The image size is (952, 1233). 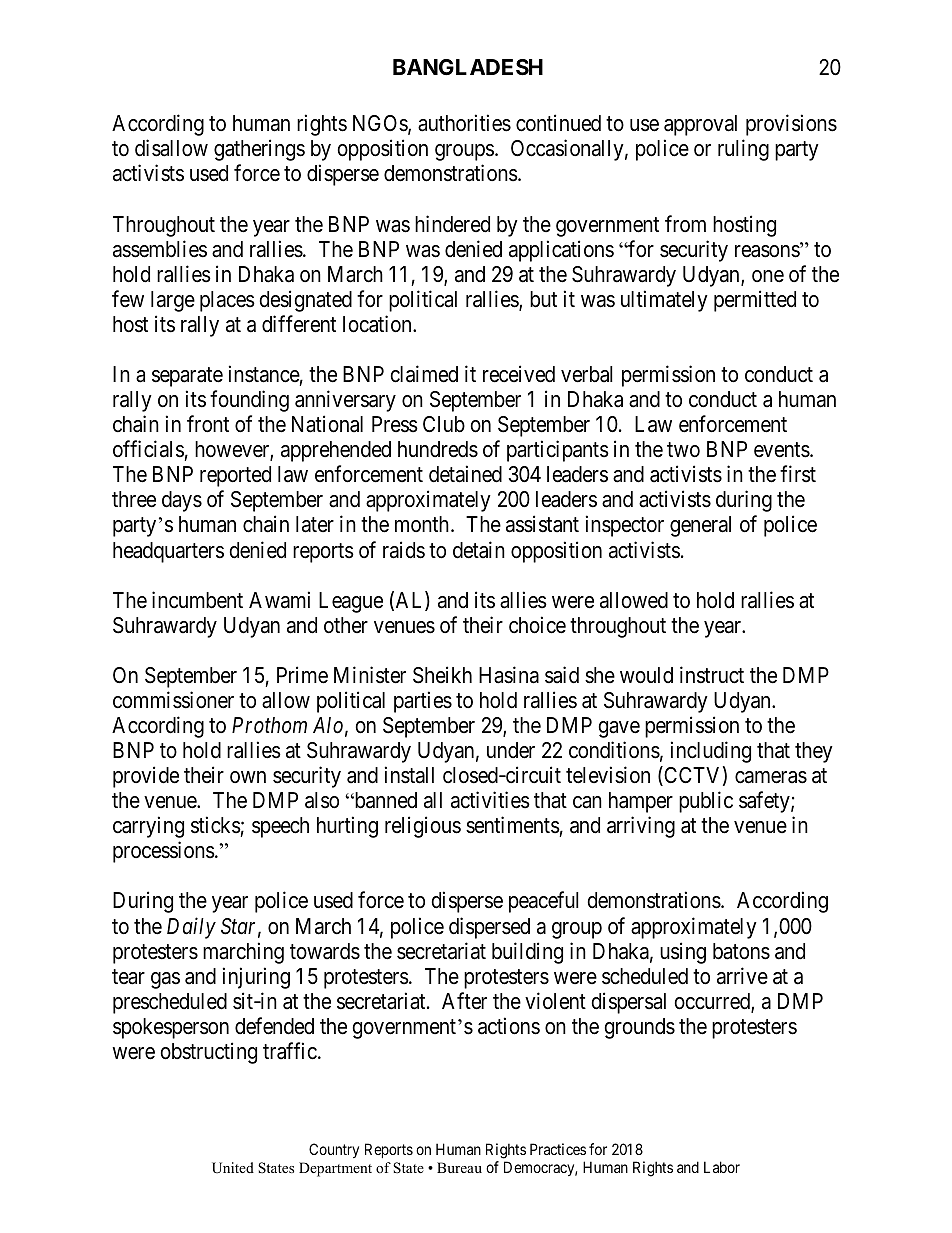 What do you see at coordinates (464, 123) in the page?
I see `authorities` at bounding box center [464, 123].
